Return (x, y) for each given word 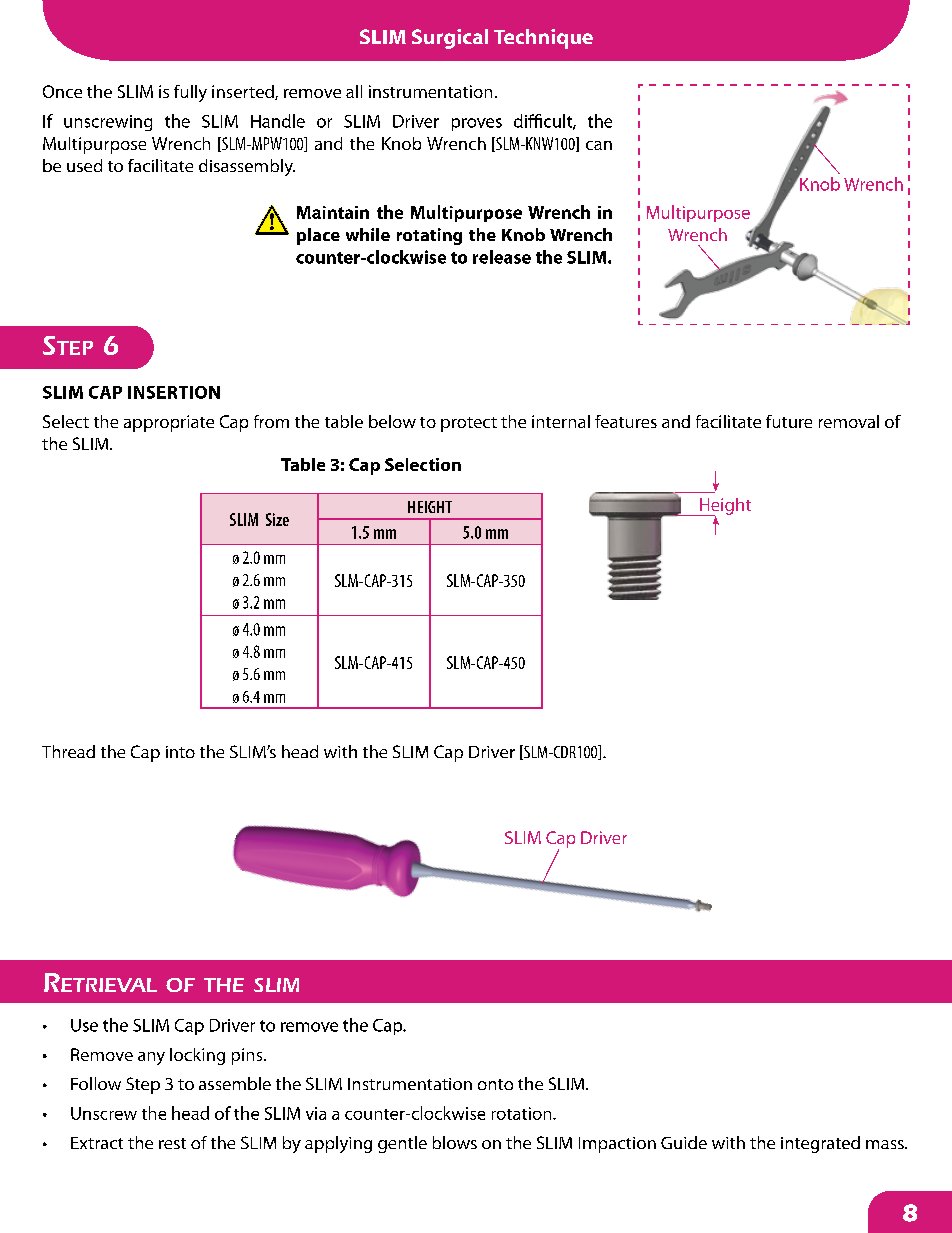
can (599, 145)
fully (190, 93)
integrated (820, 1144)
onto (495, 1084)
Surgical (450, 39)
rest (172, 1143)
